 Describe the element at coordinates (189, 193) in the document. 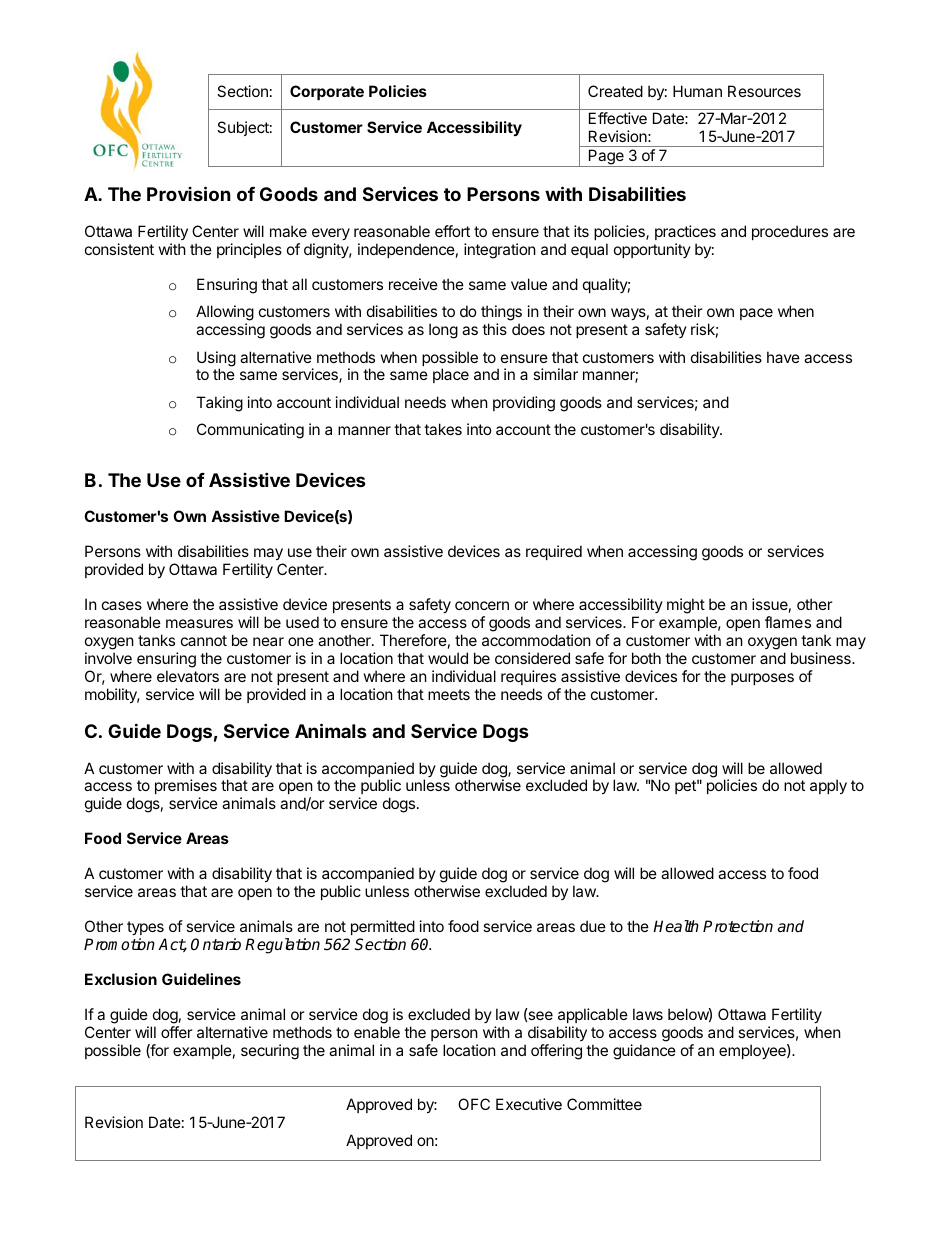

I see `Provision` at that location.
